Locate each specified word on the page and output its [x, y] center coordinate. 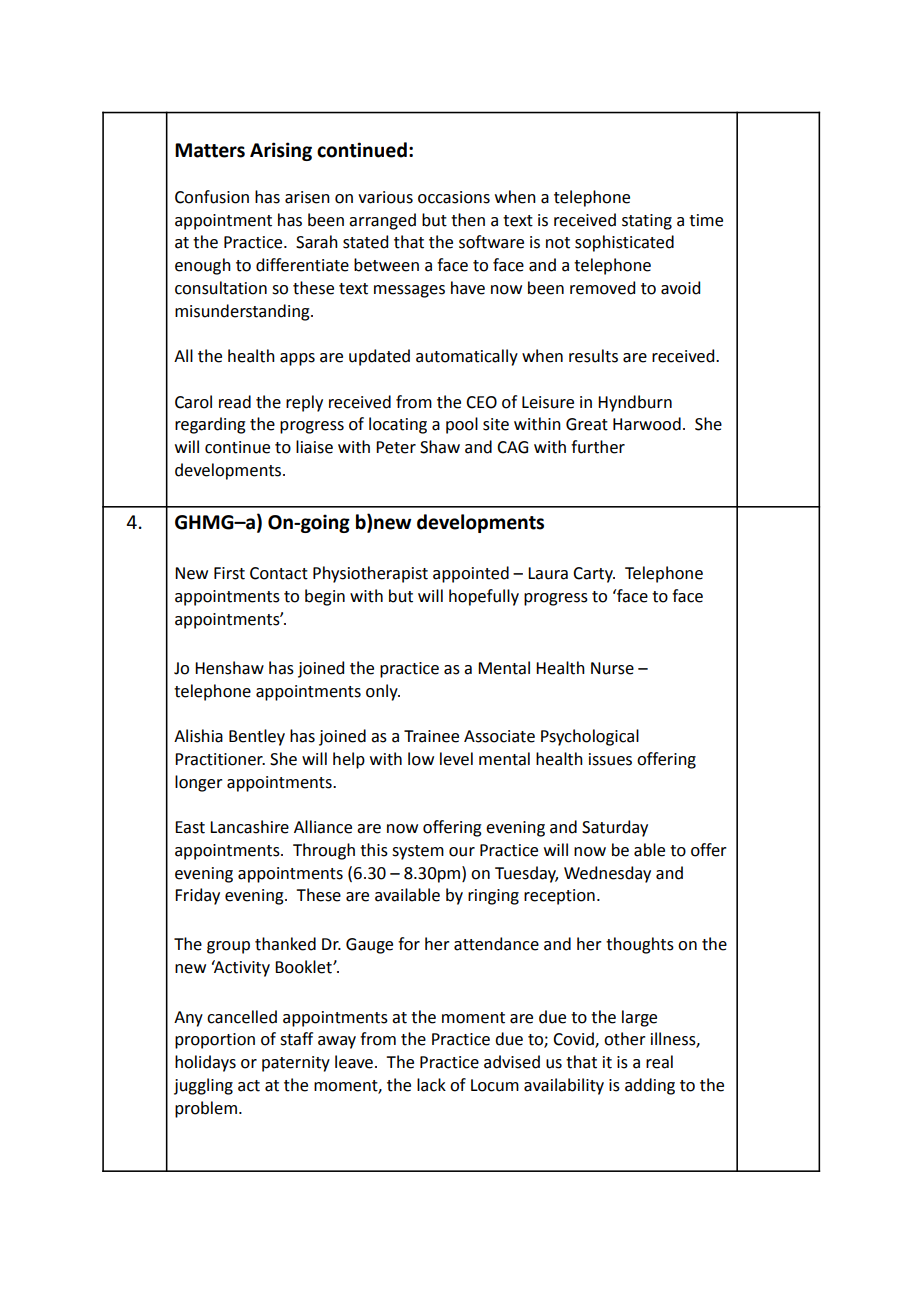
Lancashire [249, 827]
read [235, 402]
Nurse [612, 668]
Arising [281, 151]
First [229, 573]
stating [647, 222]
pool [462, 425]
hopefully [484, 597]
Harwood [647, 424]
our [462, 852]
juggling [203, 1086]
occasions [454, 197]
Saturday [615, 828]
